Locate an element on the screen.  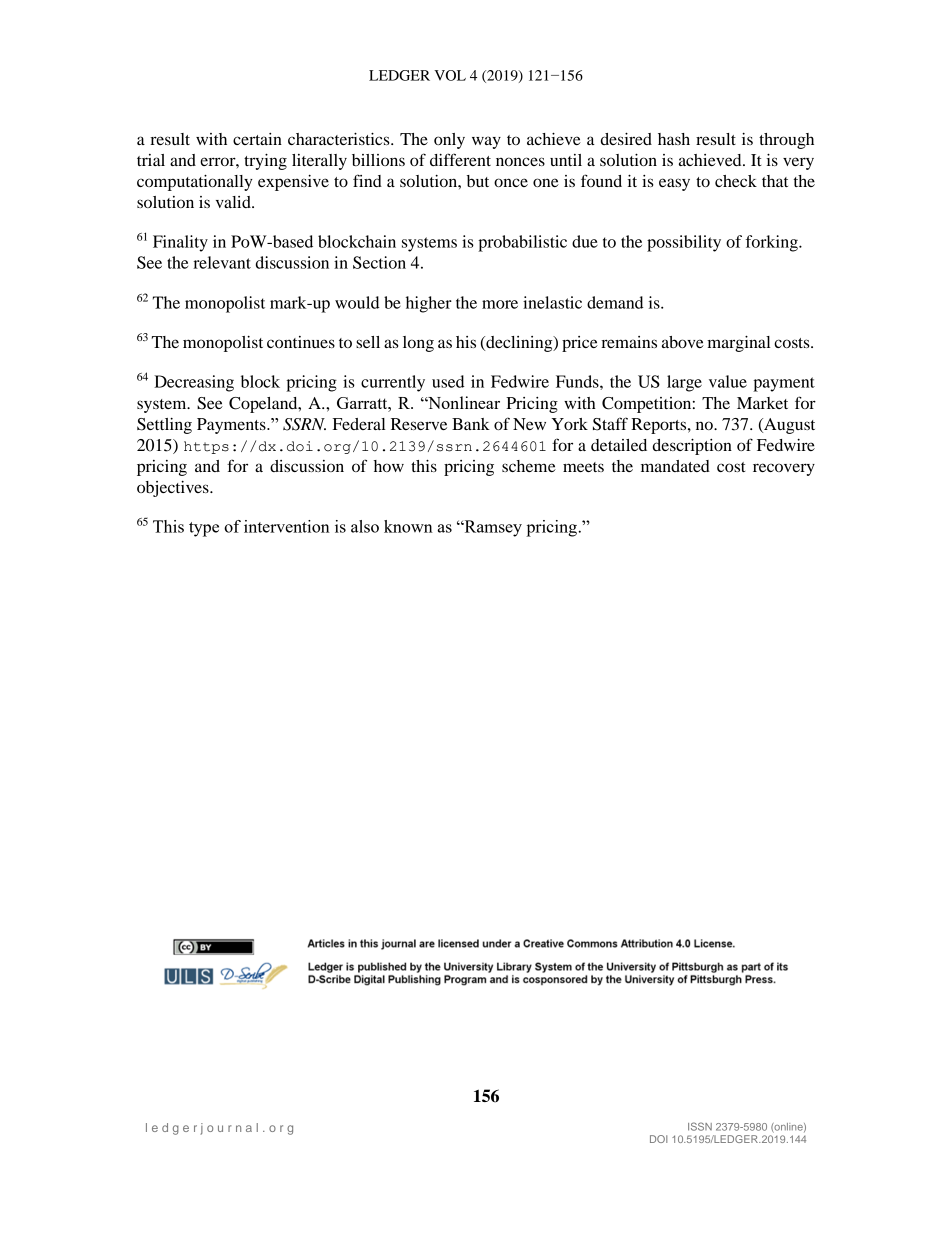
mandated is located at coordinates (675, 466).
